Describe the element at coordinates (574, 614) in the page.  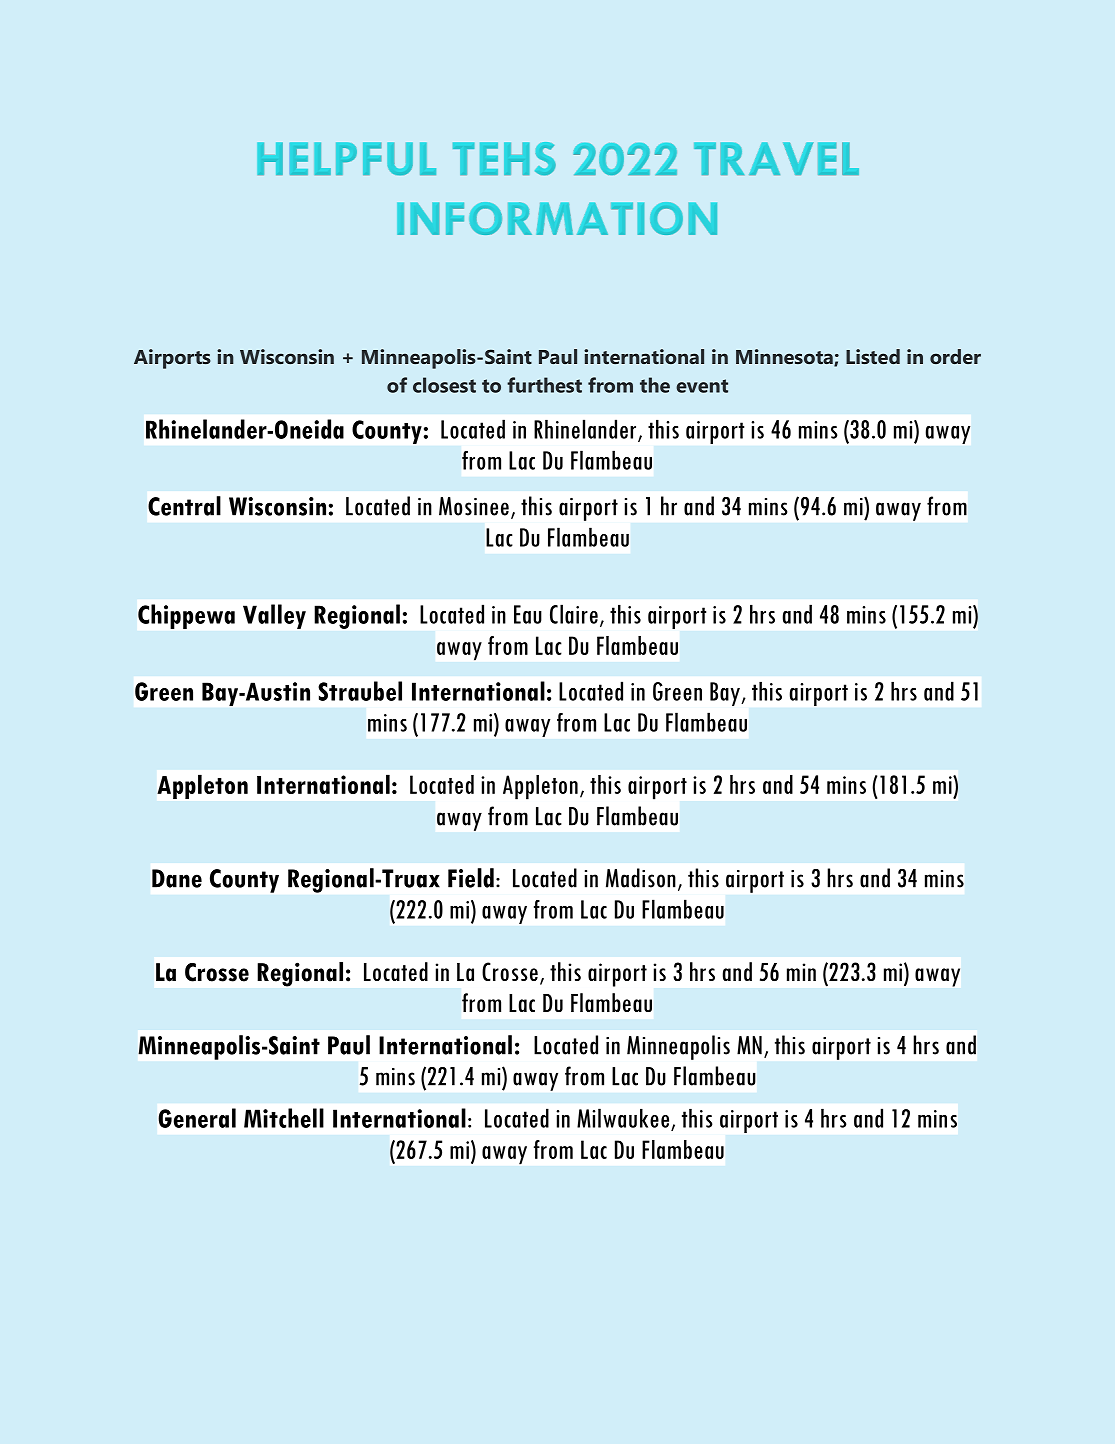
I see `Claire` at that location.
